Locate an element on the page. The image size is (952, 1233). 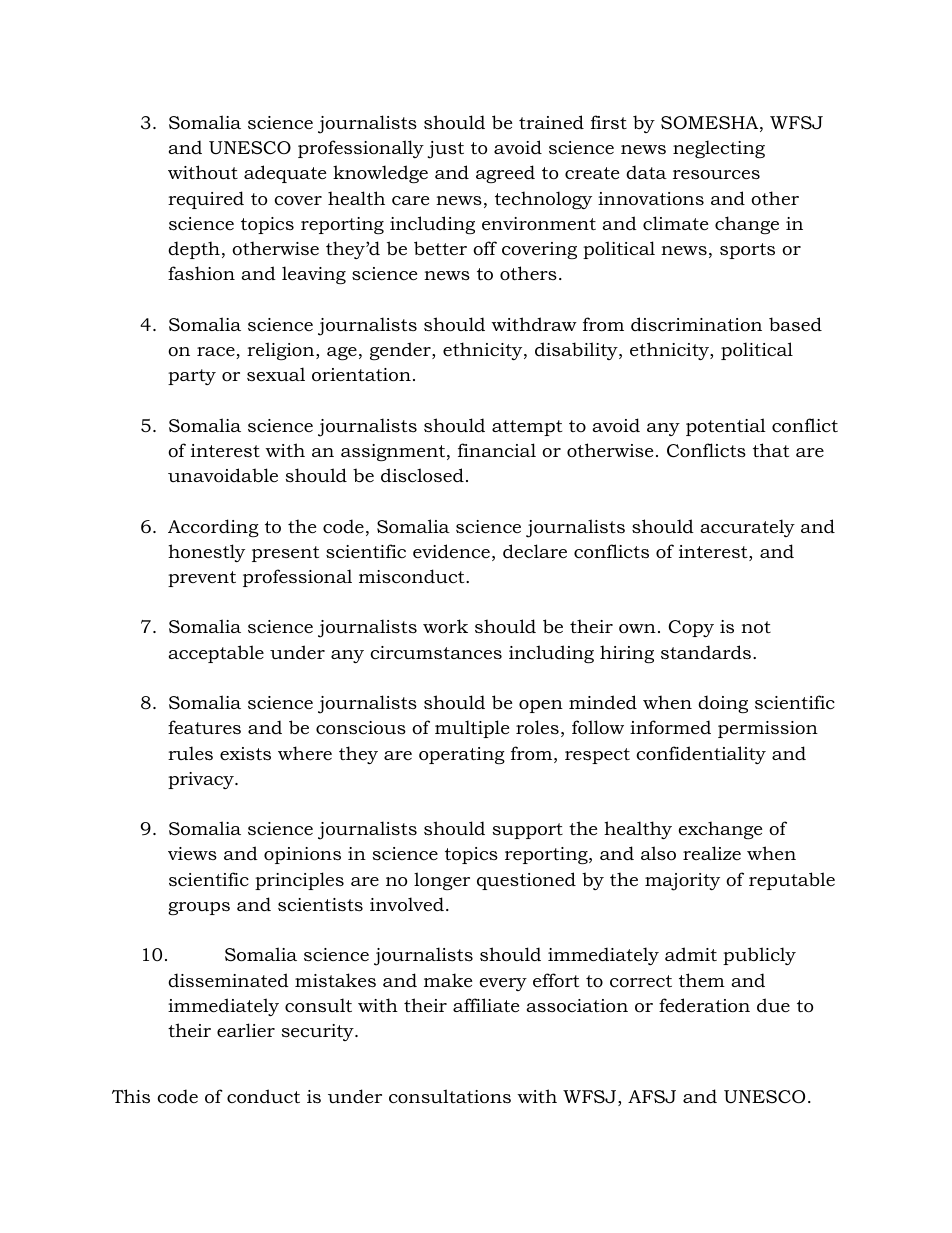
earlier is located at coordinates (246, 1030).
